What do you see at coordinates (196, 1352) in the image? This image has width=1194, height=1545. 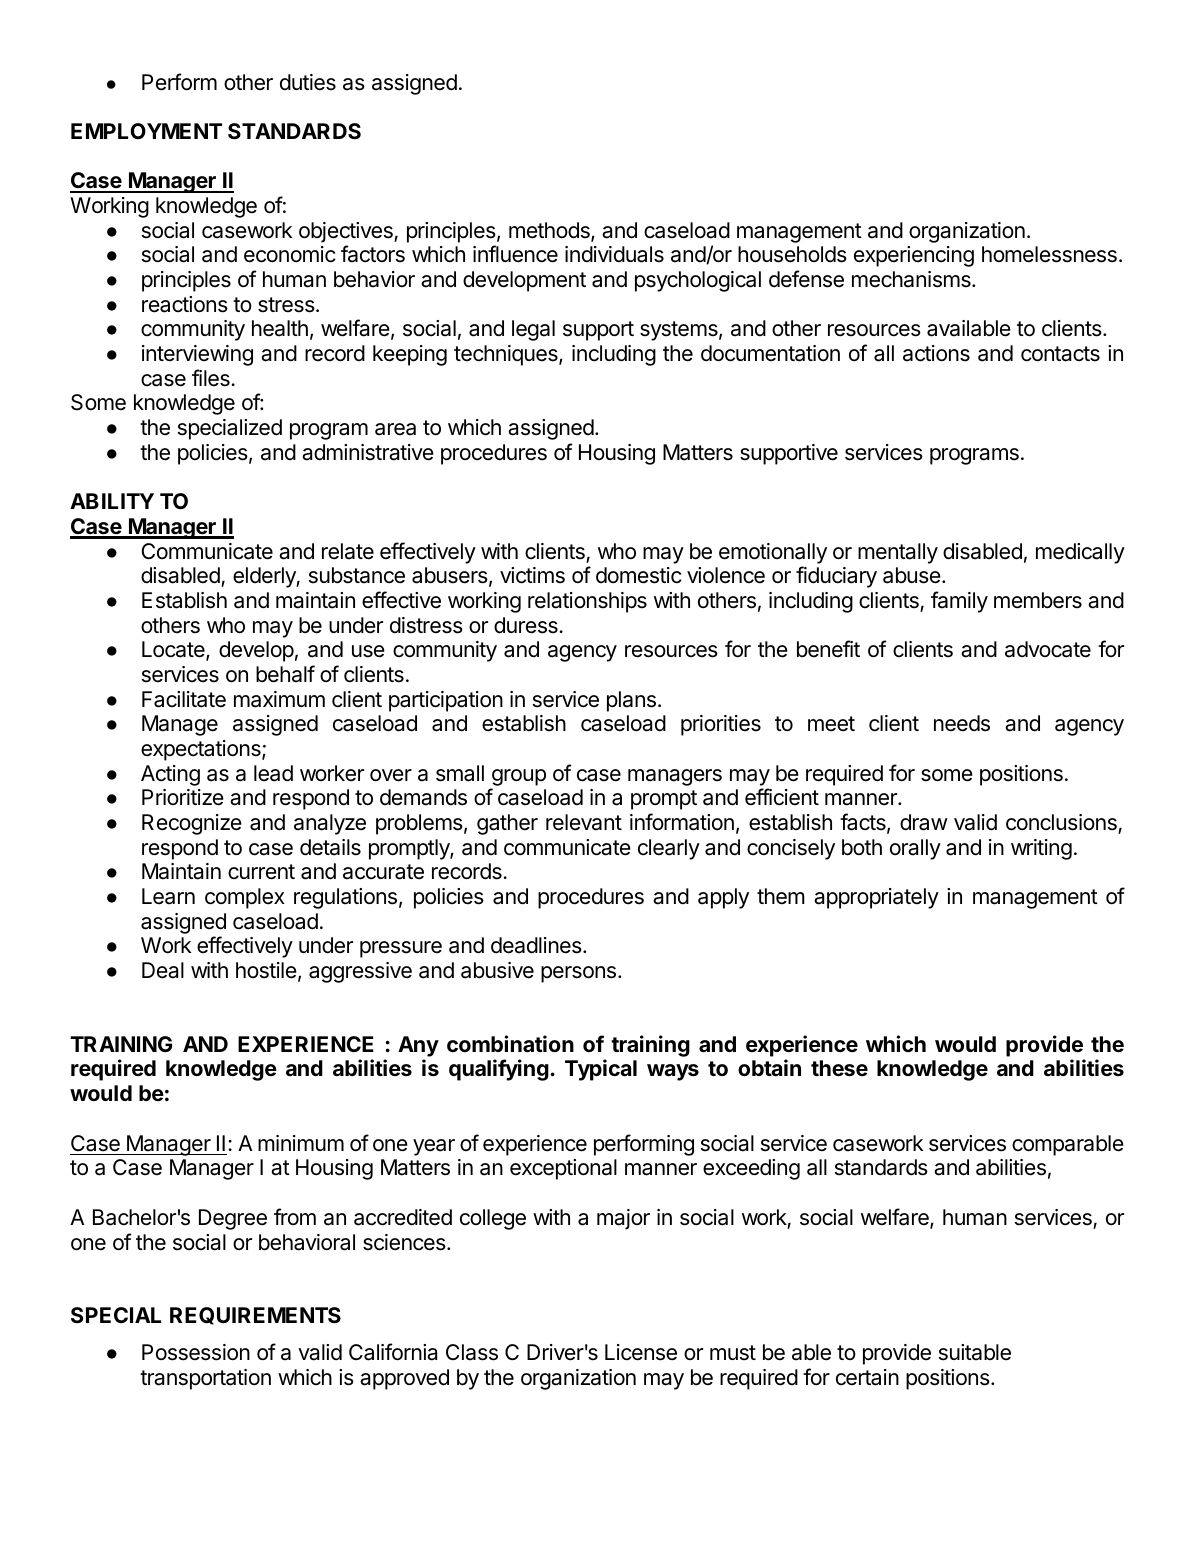 I see `Possession` at bounding box center [196, 1352].
